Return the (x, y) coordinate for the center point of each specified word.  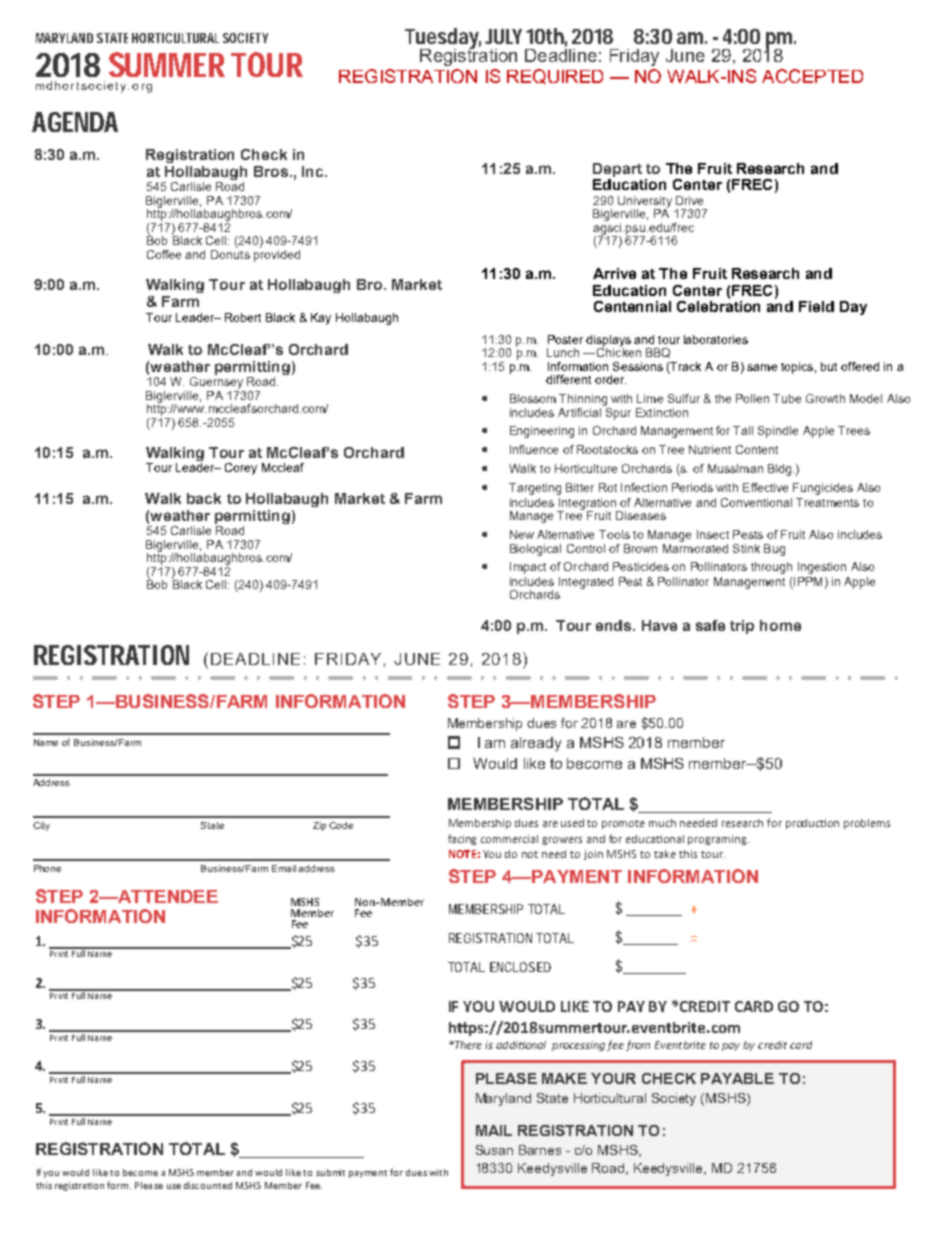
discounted (208, 1185)
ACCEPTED (812, 76)
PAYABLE (737, 1078)
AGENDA (75, 122)
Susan (494, 1150)
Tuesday (443, 39)
